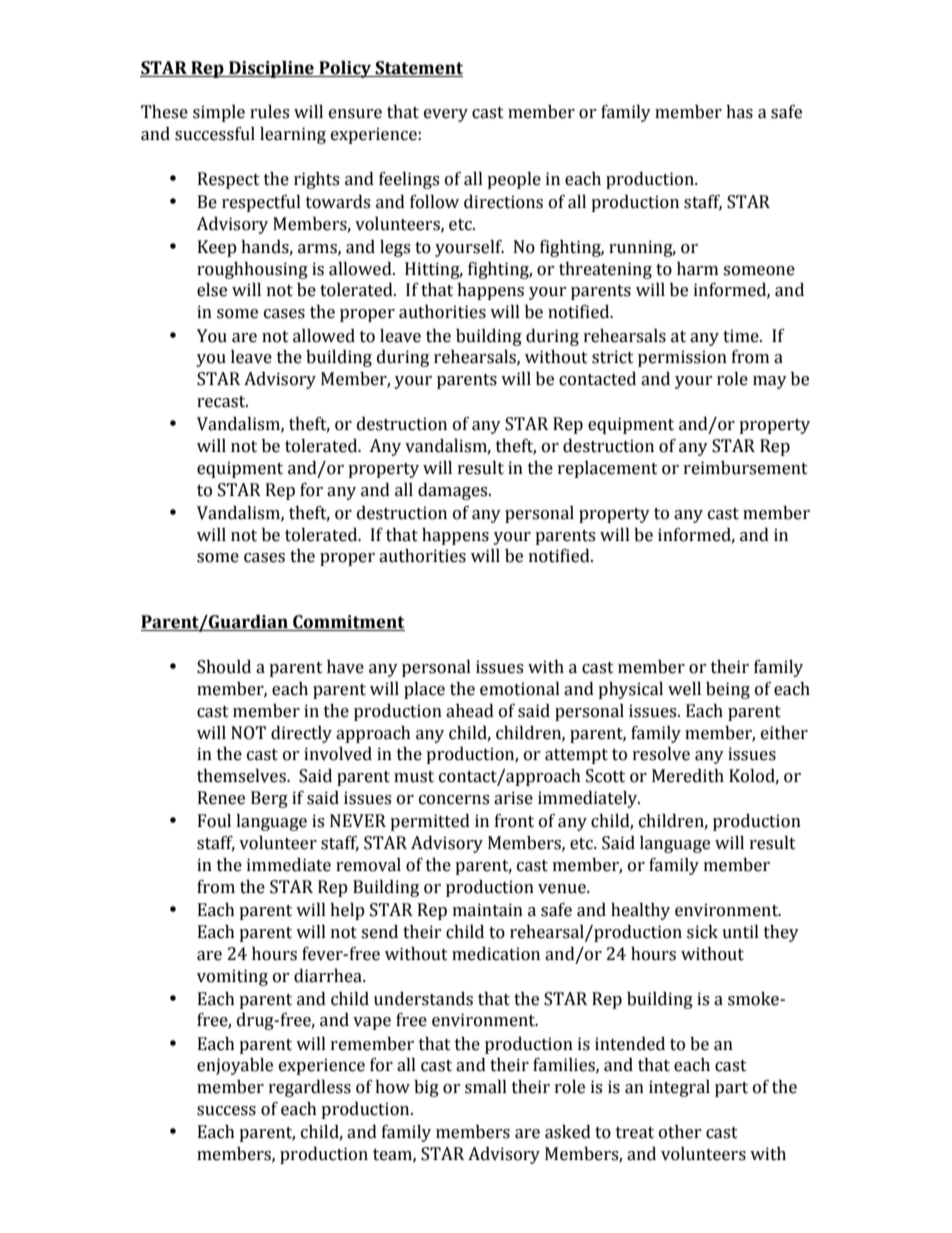  I want to click on every, so click(446, 115).
